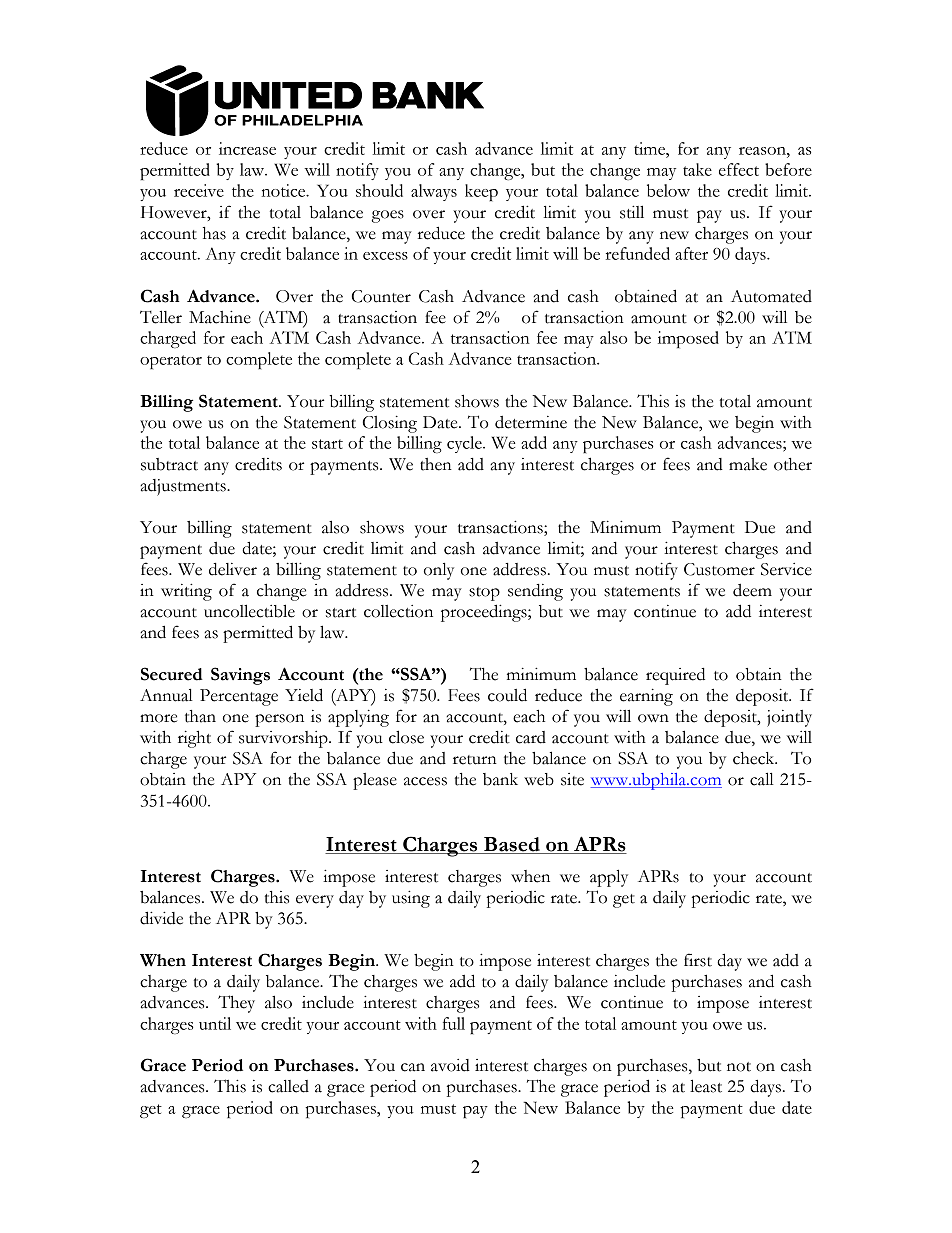  Describe the element at coordinates (215, 1023) in the screenshot. I see `until` at that location.
